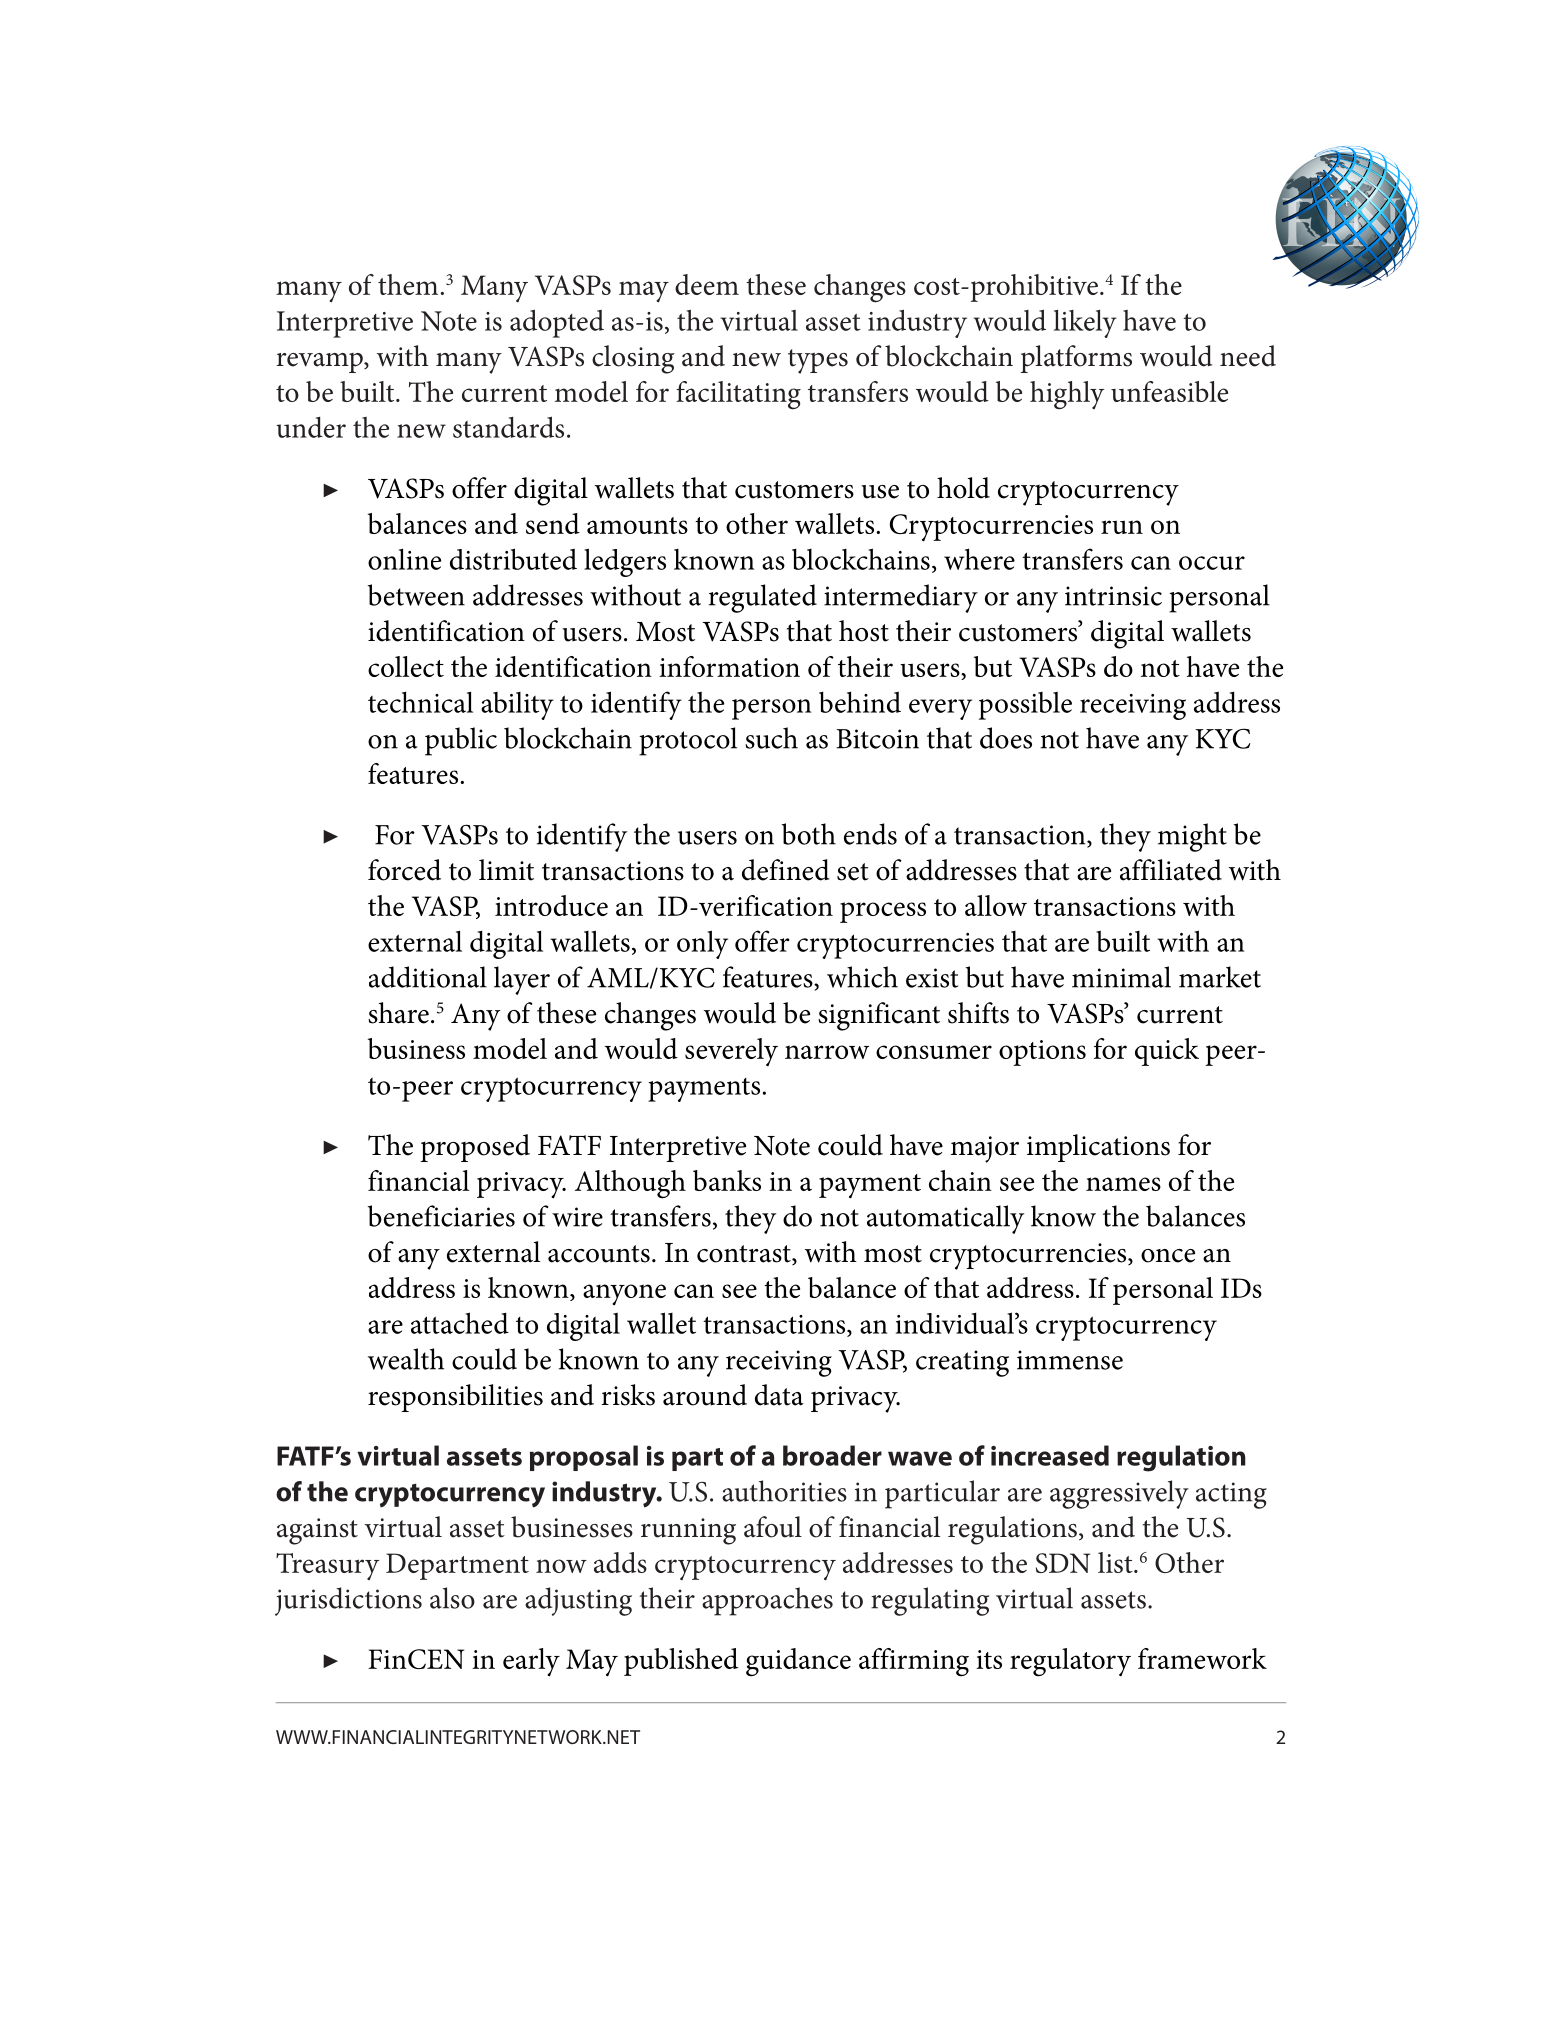 This document has width=1562, height=2021. What do you see at coordinates (1070, 1360) in the document?
I see `immense` at bounding box center [1070, 1360].
